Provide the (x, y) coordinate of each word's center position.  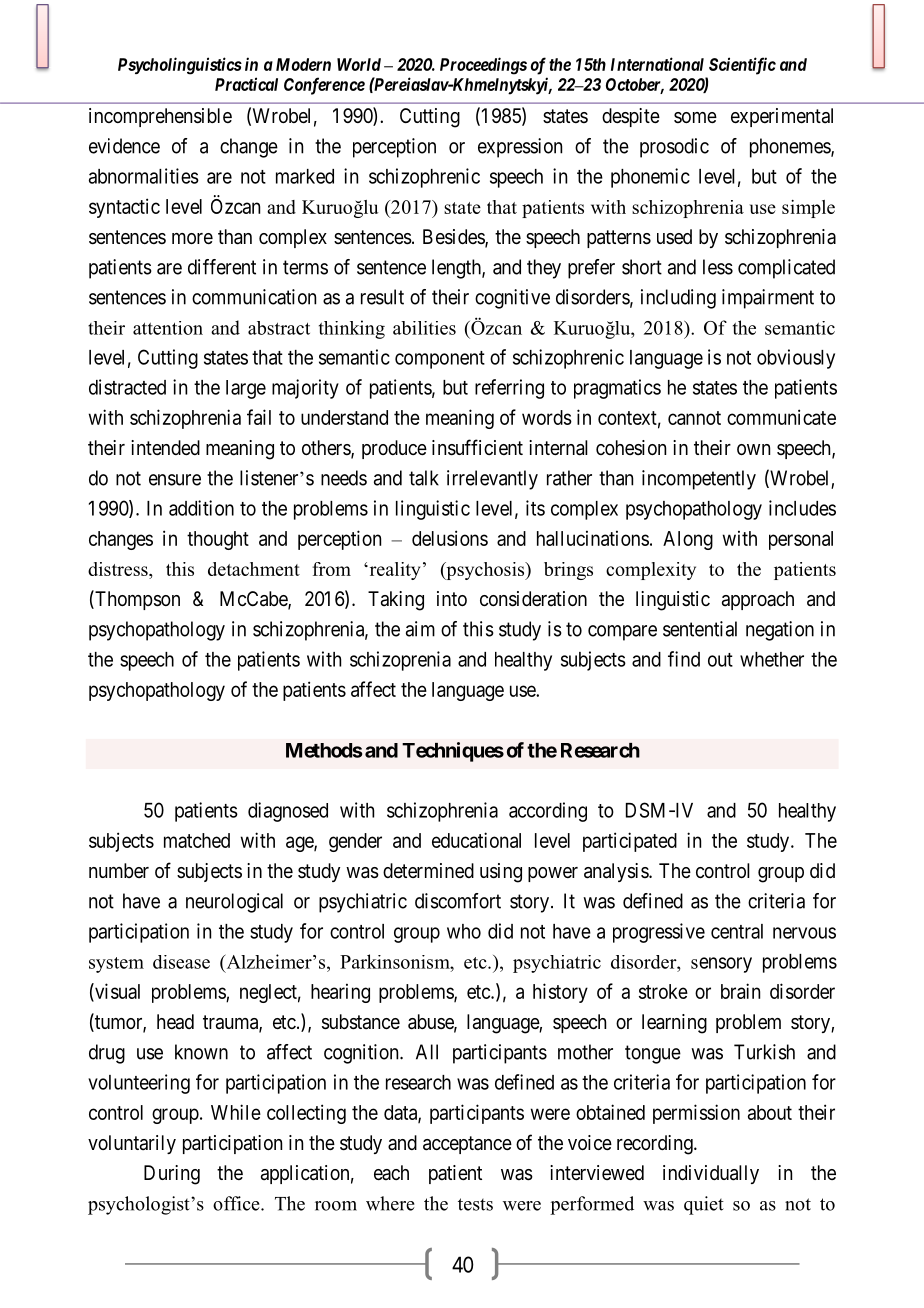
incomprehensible (160, 117)
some (695, 117)
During (172, 1175)
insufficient (477, 447)
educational (476, 840)
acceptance (467, 1145)
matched (197, 840)
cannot (694, 418)
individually (711, 1174)
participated (630, 842)
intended (165, 447)
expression (520, 148)
